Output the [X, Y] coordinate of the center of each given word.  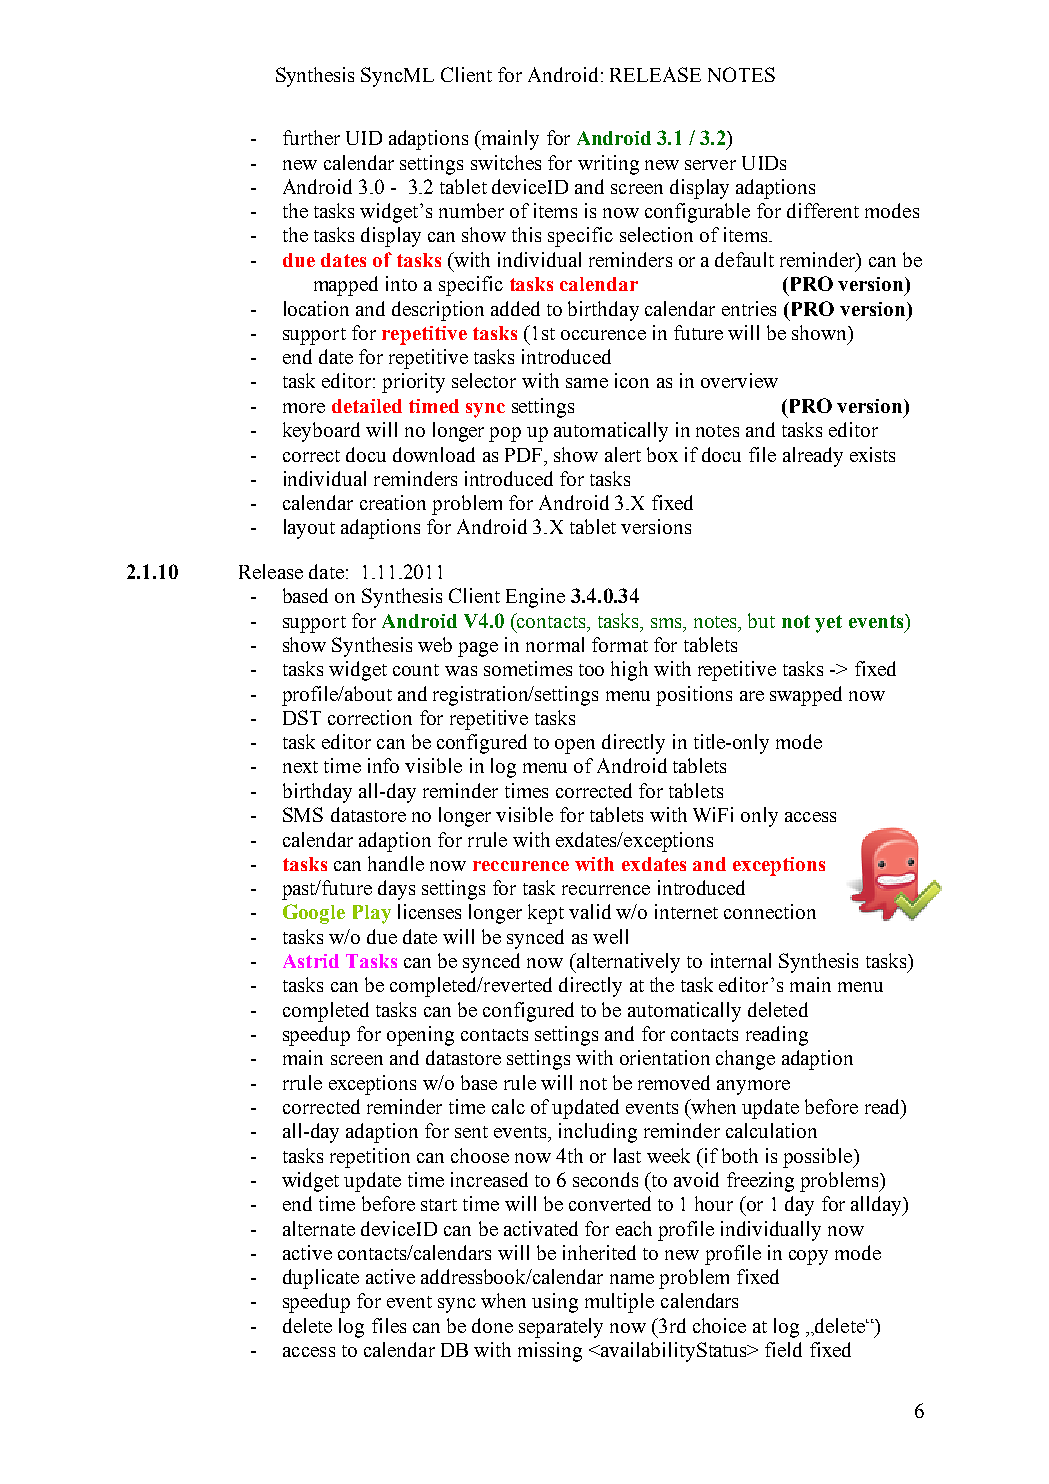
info [383, 765]
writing [608, 165]
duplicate [321, 1279]
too [591, 670]
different [823, 210]
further [311, 137]
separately [561, 1328]
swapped [806, 696]
